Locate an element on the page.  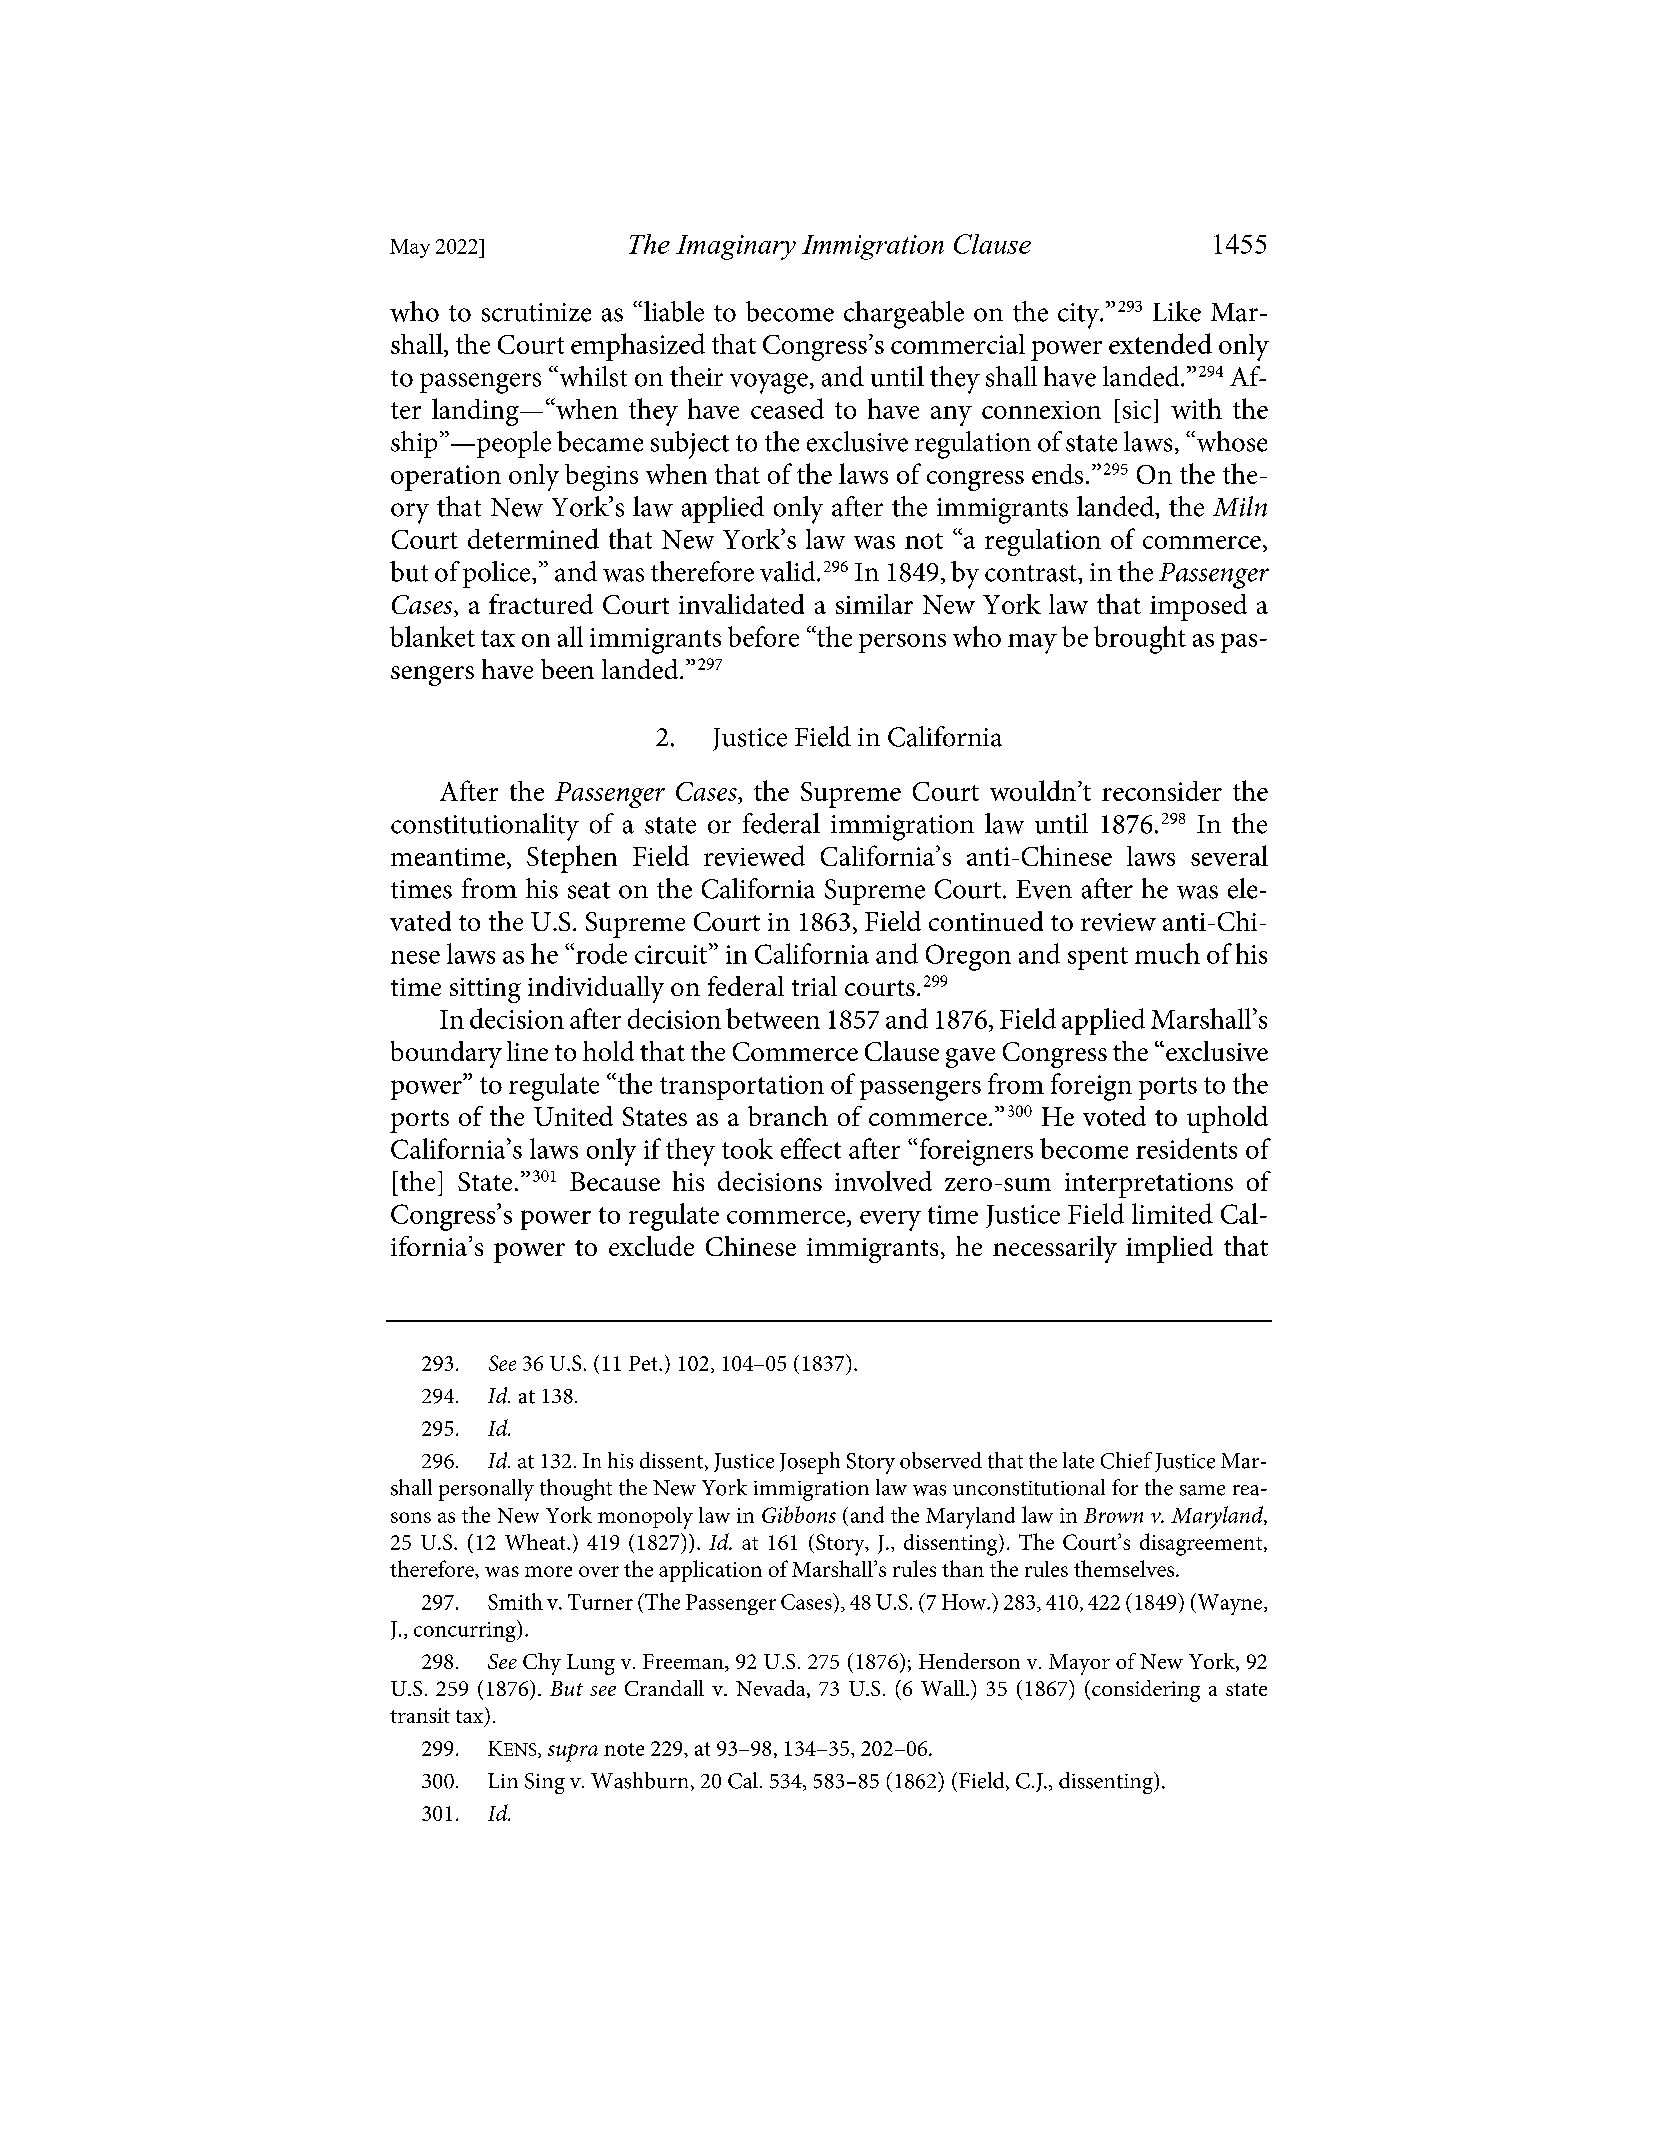
before is located at coordinates (763, 636).
